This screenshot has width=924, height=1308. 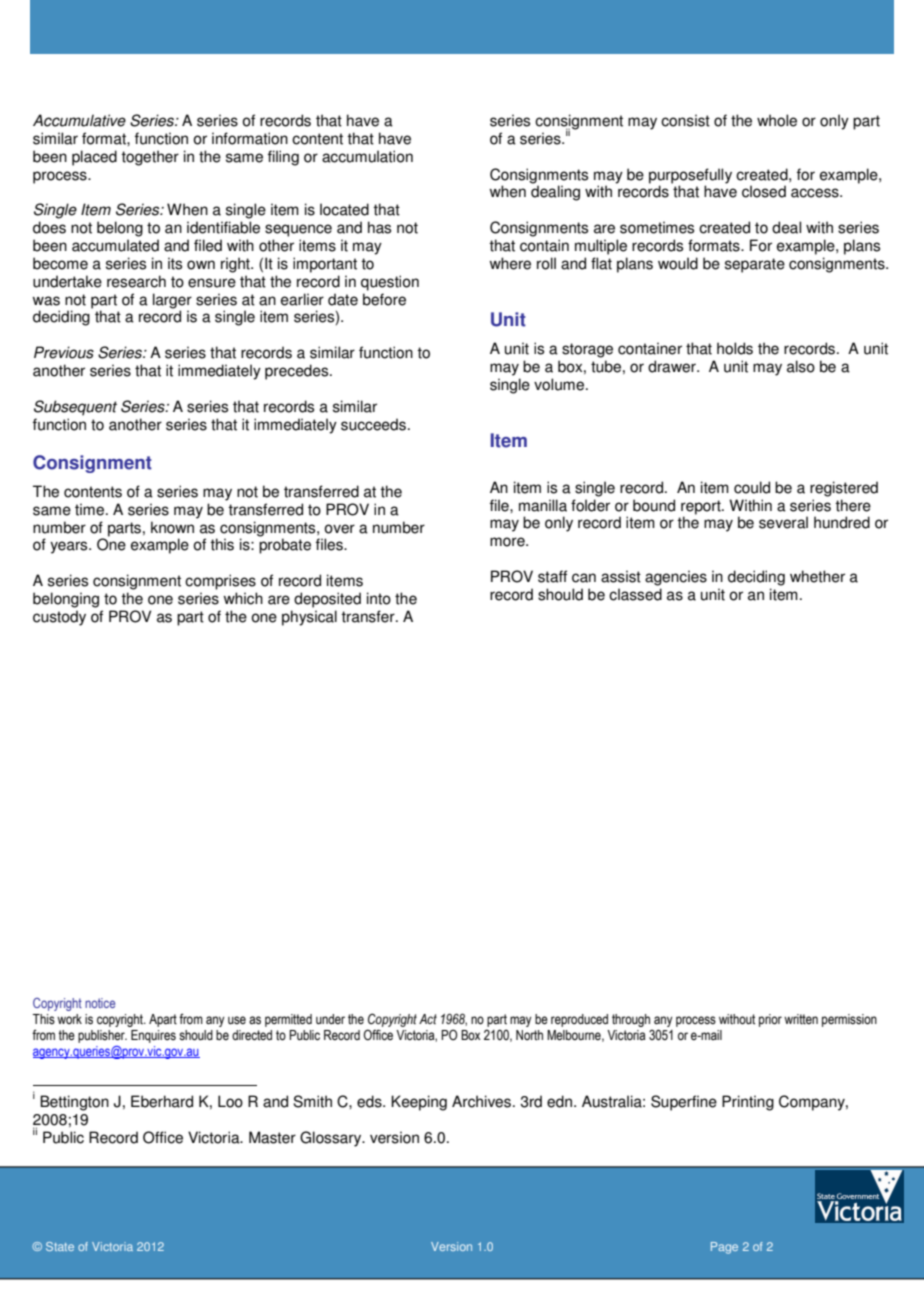 I want to click on Glossary, so click(x=332, y=1139).
